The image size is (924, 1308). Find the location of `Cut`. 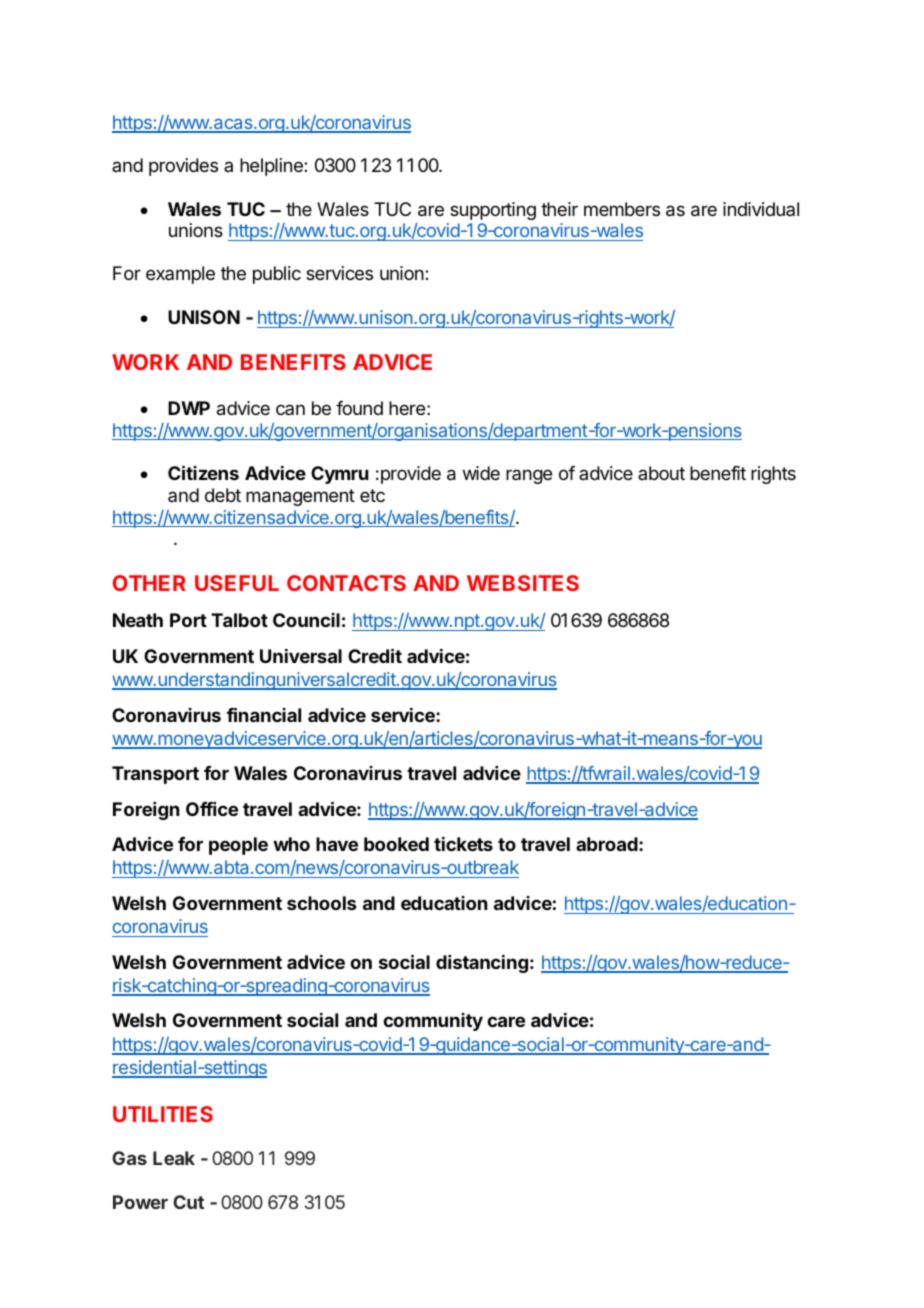

Cut is located at coordinates (188, 1202).
